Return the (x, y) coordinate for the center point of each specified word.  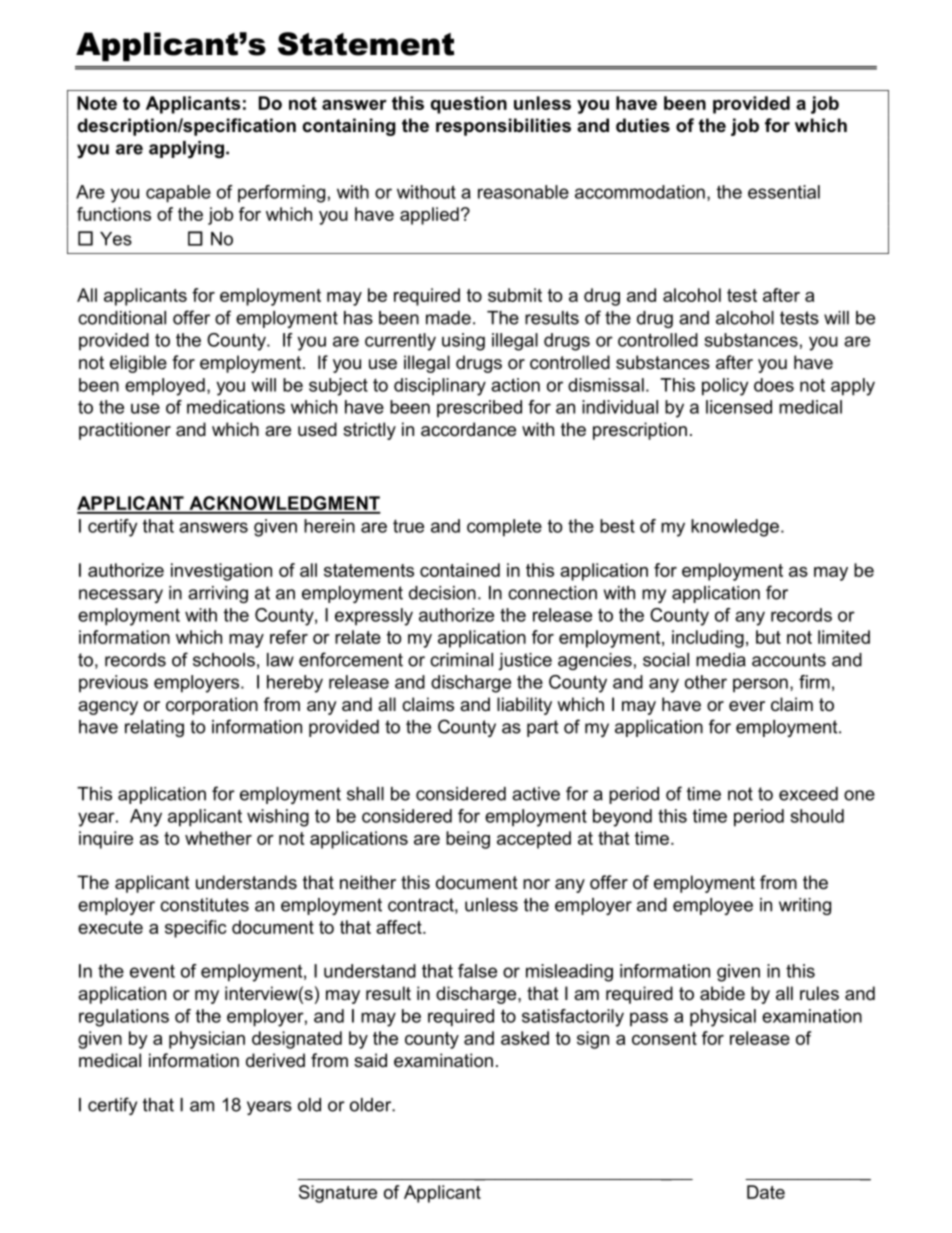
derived (275, 1060)
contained (460, 570)
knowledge (735, 528)
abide (722, 993)
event (152, 971)
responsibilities (503, 127)
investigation (221, 572)
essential (784, 192)
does (774, 385)
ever (747, 706)
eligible (138, 364)
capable (178, 194)
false (477, 971)
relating (154, 728)
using (463, 342)
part (542, 728)
